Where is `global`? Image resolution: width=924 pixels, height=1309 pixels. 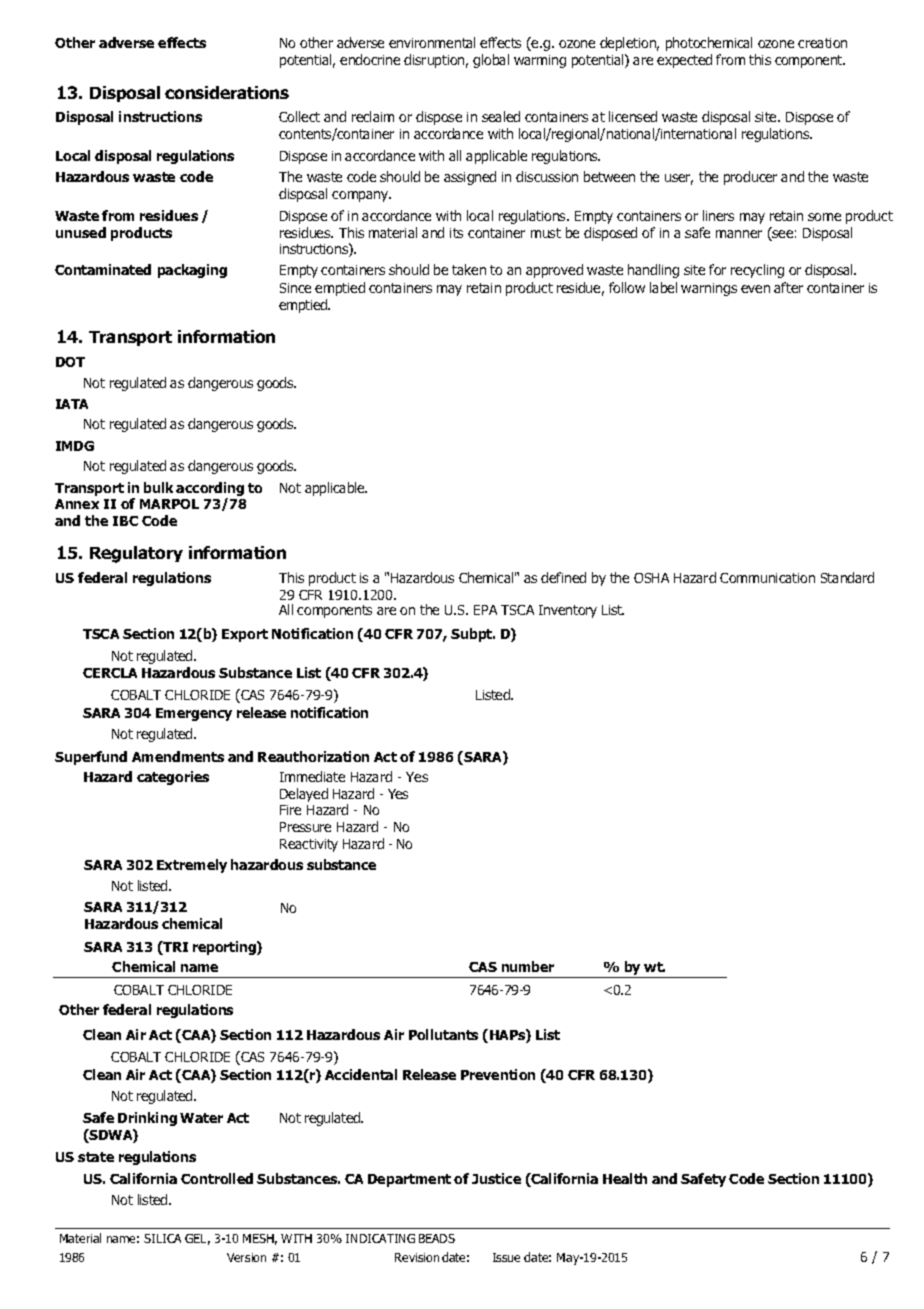
global is located at coordinates (491, 61).
